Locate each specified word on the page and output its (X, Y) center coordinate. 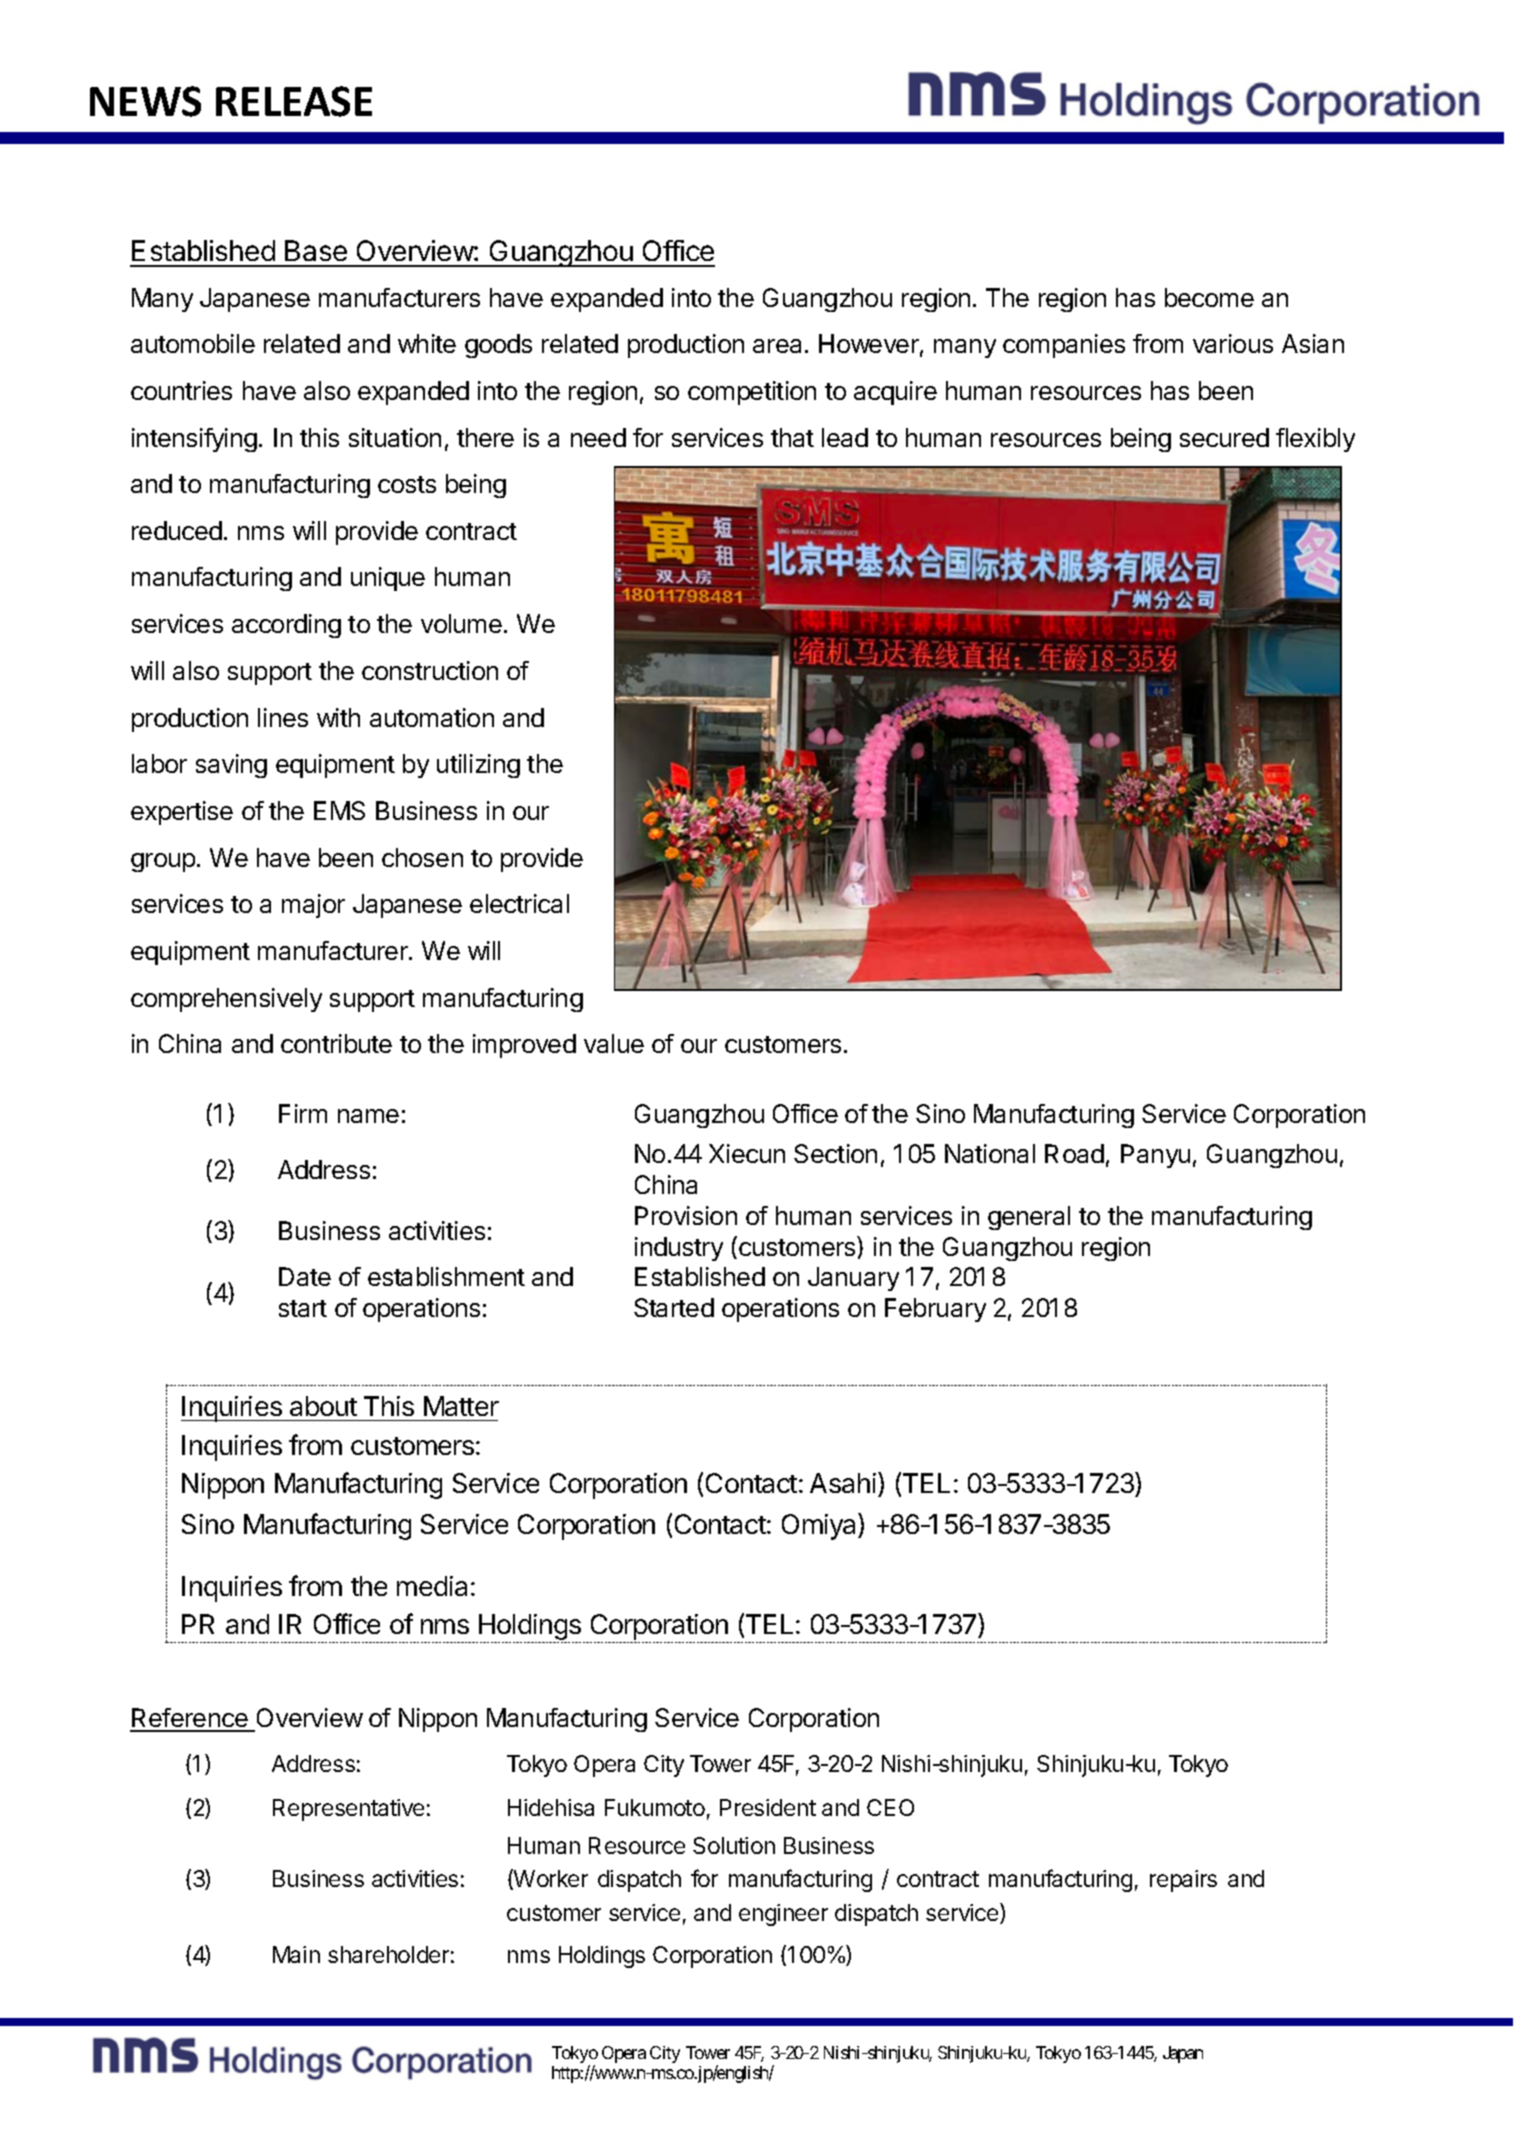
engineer (783, 1915)
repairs (1183, 1881)
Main (296, 1954)
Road (1074, 1153)
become (1209, 297)
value (614, 1043)
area (777, 346)
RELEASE (294, 101)
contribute (336, 1043)
